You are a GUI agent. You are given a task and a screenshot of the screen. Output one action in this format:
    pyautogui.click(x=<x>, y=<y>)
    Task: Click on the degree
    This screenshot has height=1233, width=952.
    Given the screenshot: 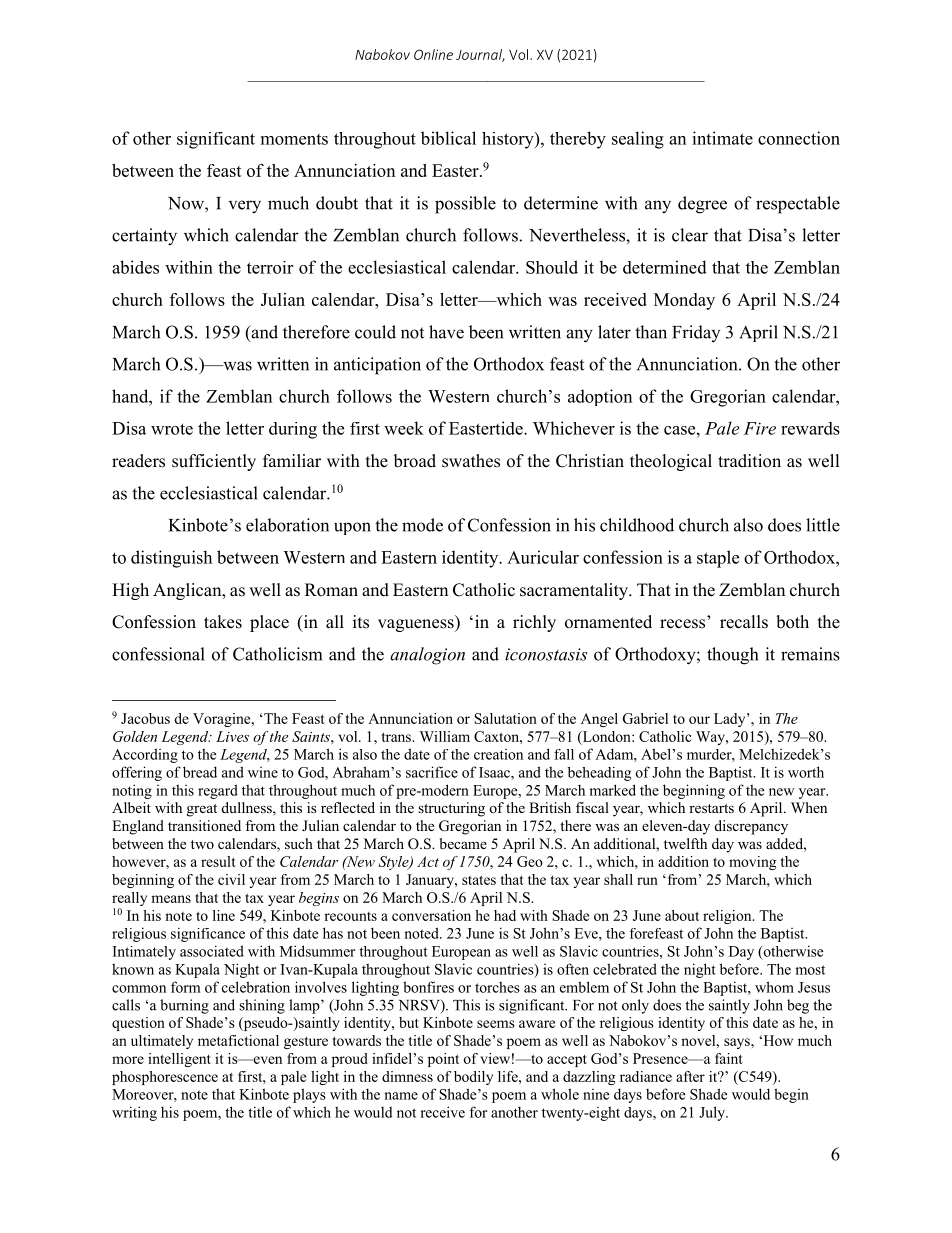 What is the action you would take?
    pyautogui.click(x=702, y=205)
